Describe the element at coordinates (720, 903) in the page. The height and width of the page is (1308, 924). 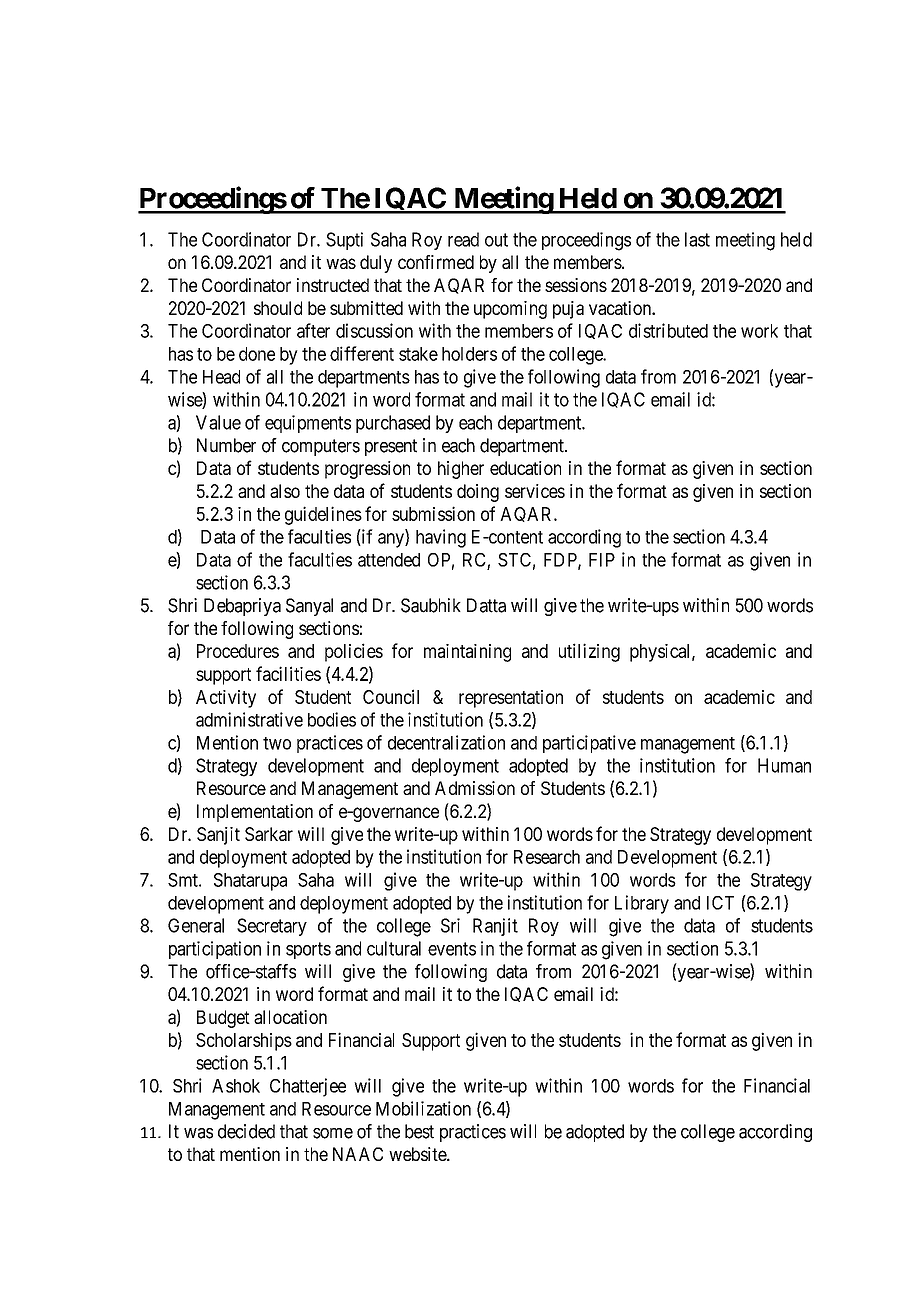
I see `ICT` at that location.
